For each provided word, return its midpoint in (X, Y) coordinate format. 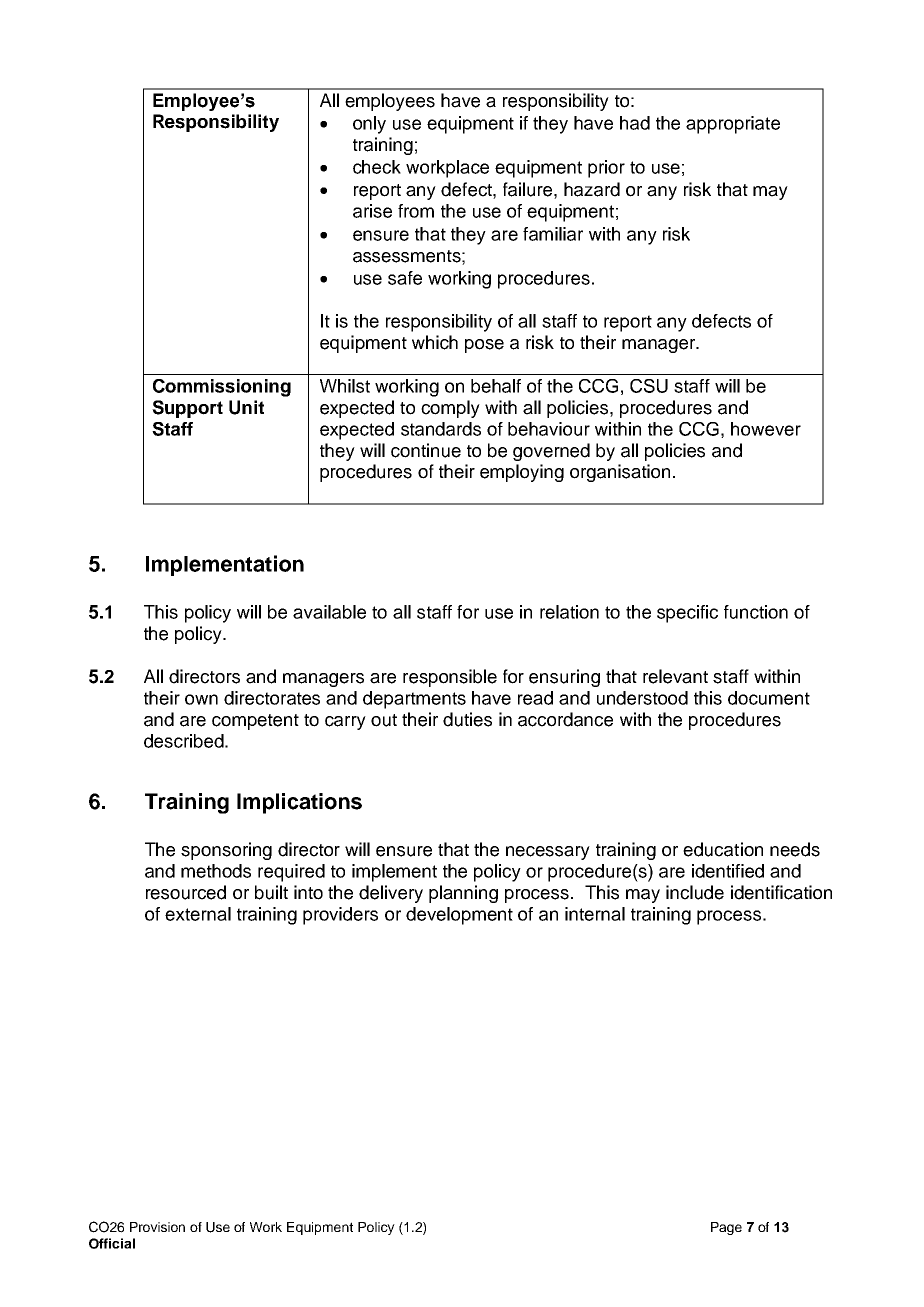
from (416, 211)
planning (463, 894)
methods (216, 871)
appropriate (733, 125)
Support (187, 409)
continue (426, 450)
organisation (620, 473)
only (369, 125)
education (723, 849)
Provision (157, 1227)
